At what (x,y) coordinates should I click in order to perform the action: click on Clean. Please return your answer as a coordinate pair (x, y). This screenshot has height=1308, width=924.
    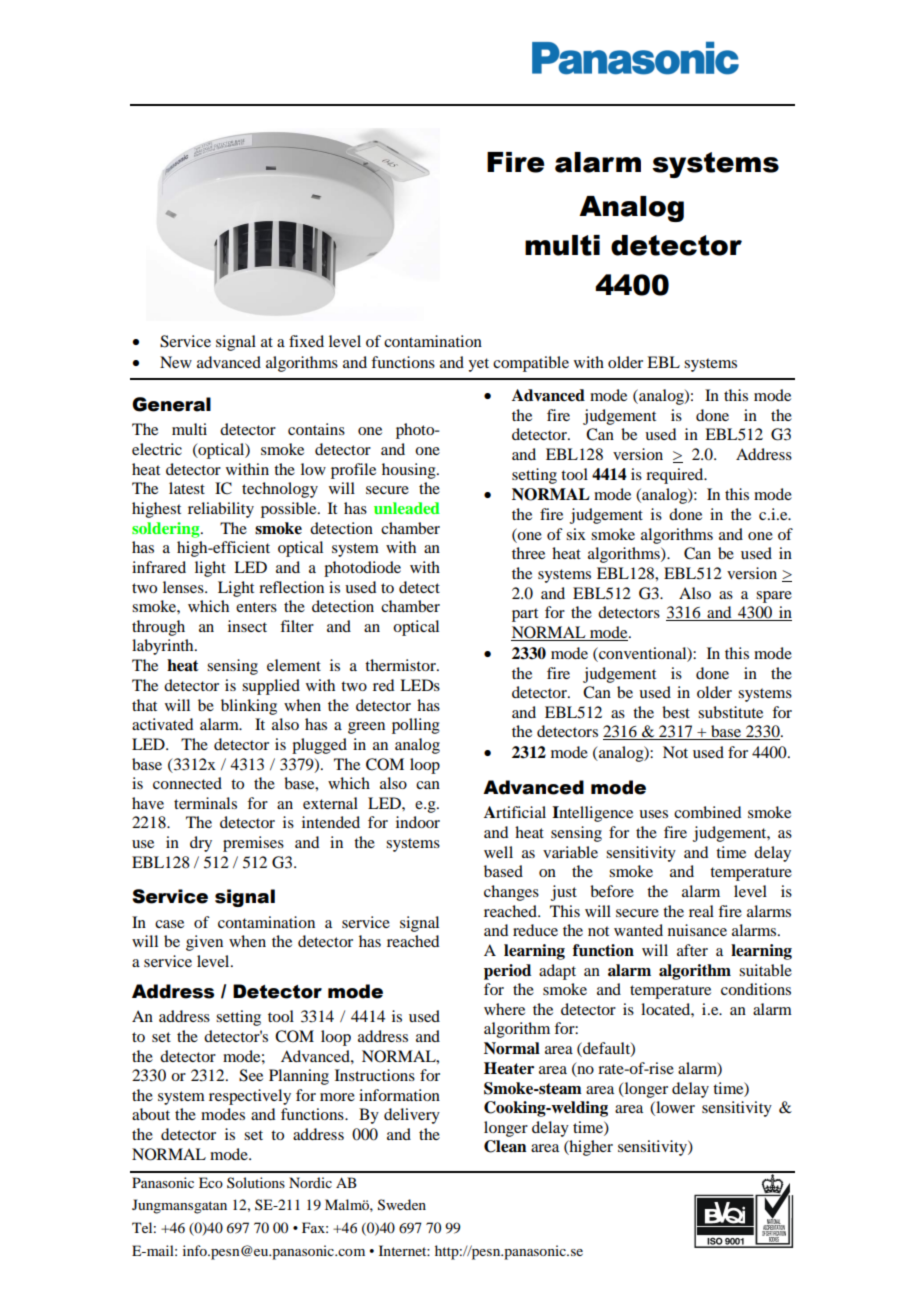
    Looking at the image, I should click on (505, 1146).
